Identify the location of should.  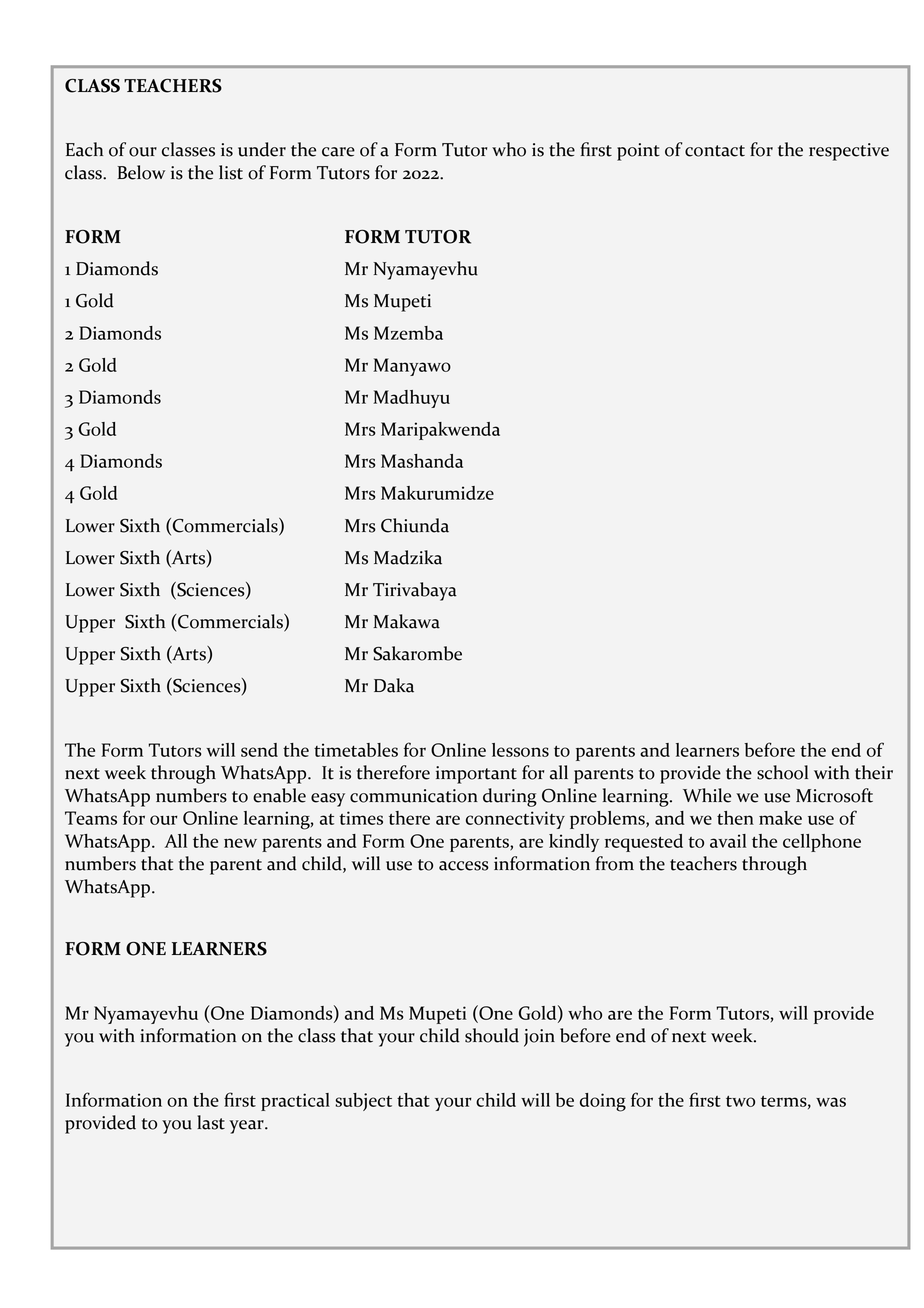
(492, 1035).
